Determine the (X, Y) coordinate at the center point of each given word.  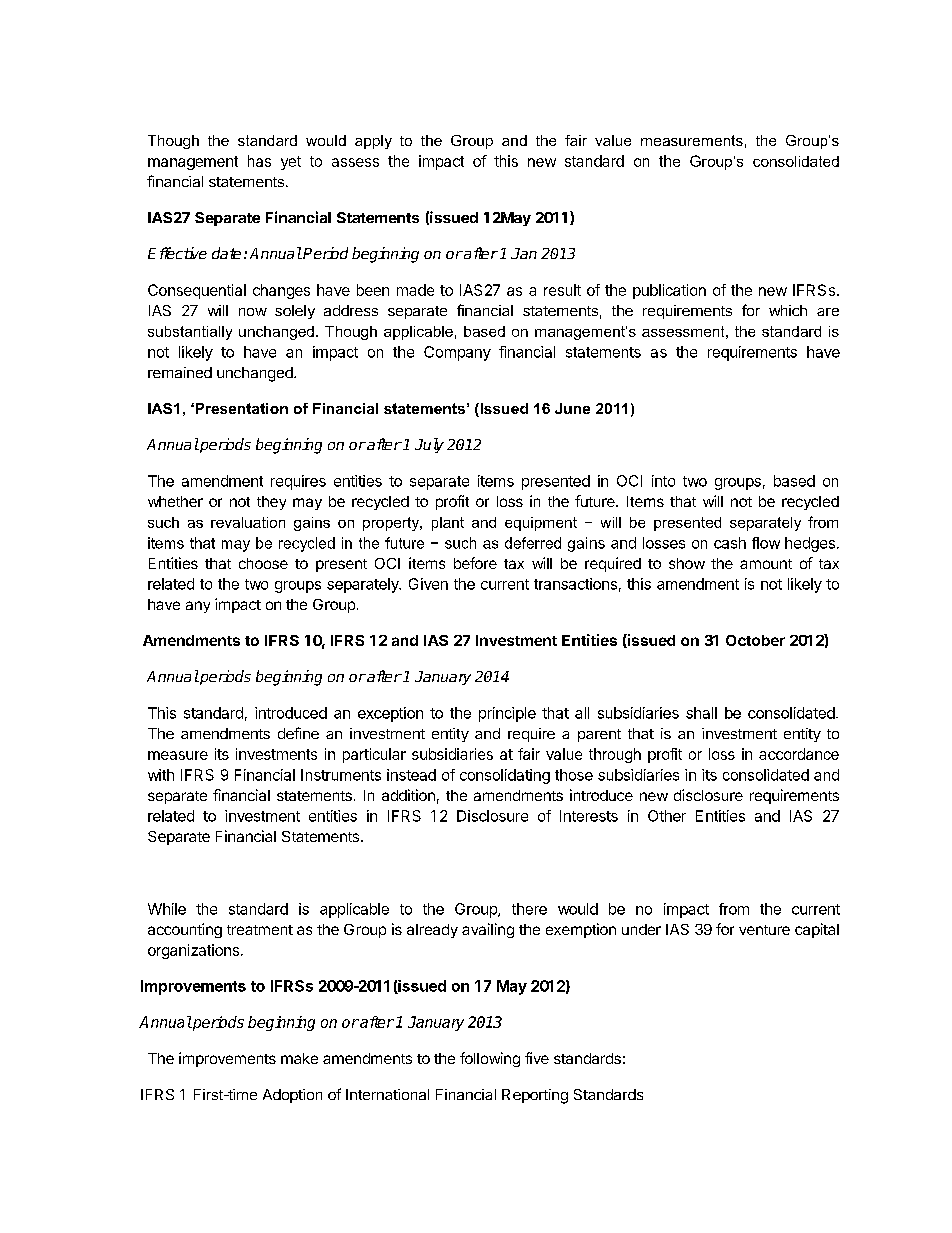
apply (373, 142)
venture (764, 930)
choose (263, 563)
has (259, 161)
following (490, 1059)
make (299, 1058)
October (755, 640)
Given (428, 584)
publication (669, 291)
